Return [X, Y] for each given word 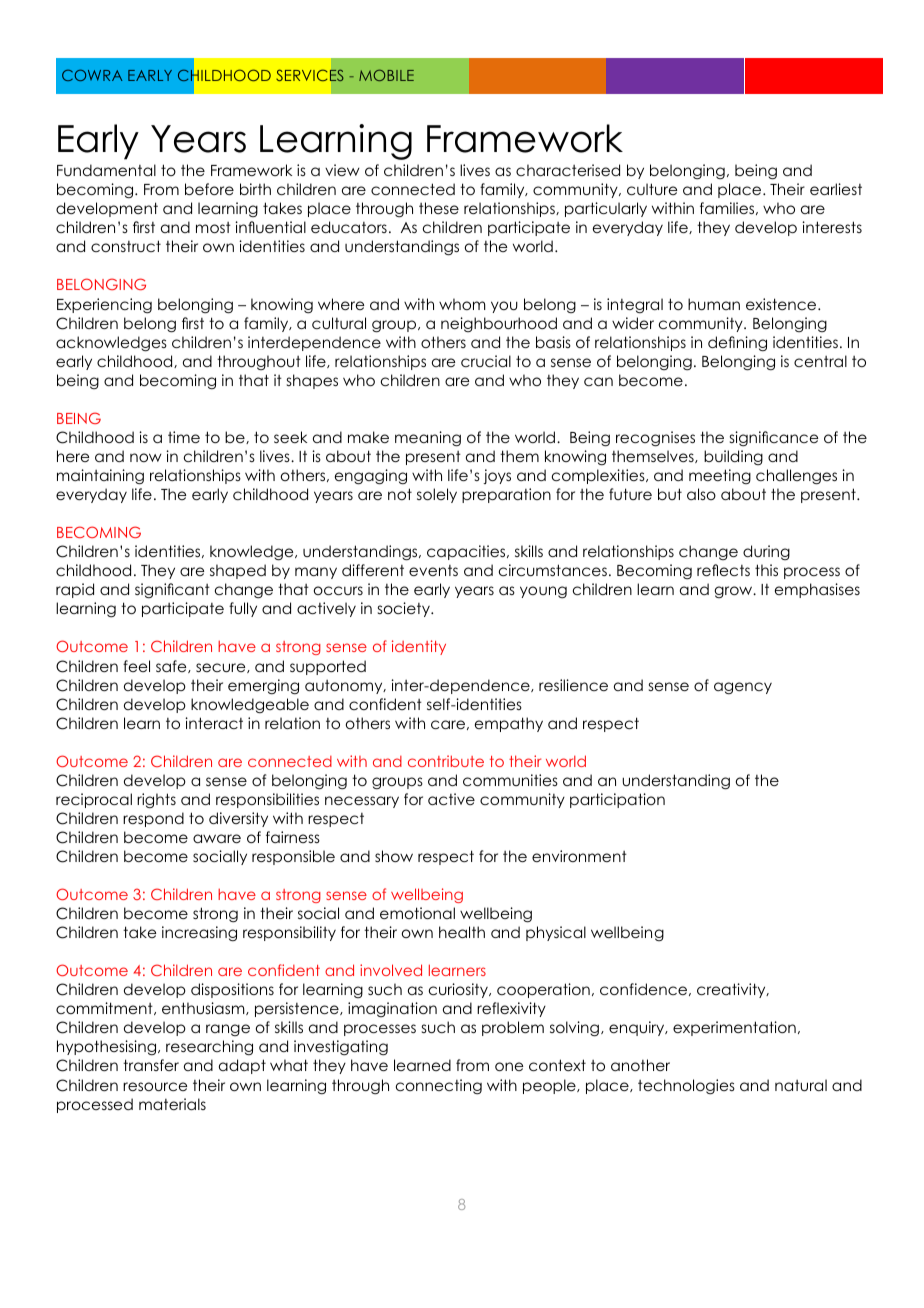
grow [734, 592]
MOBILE [386, 75]
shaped [238, 571]
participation [617, 800]
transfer [151, 1065]
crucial [486, 361]
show [394, 856]
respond [153, 819]
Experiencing [104, 306]
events [433, 570]
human [714, 304]
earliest [836, 189]
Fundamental [106, 170]
